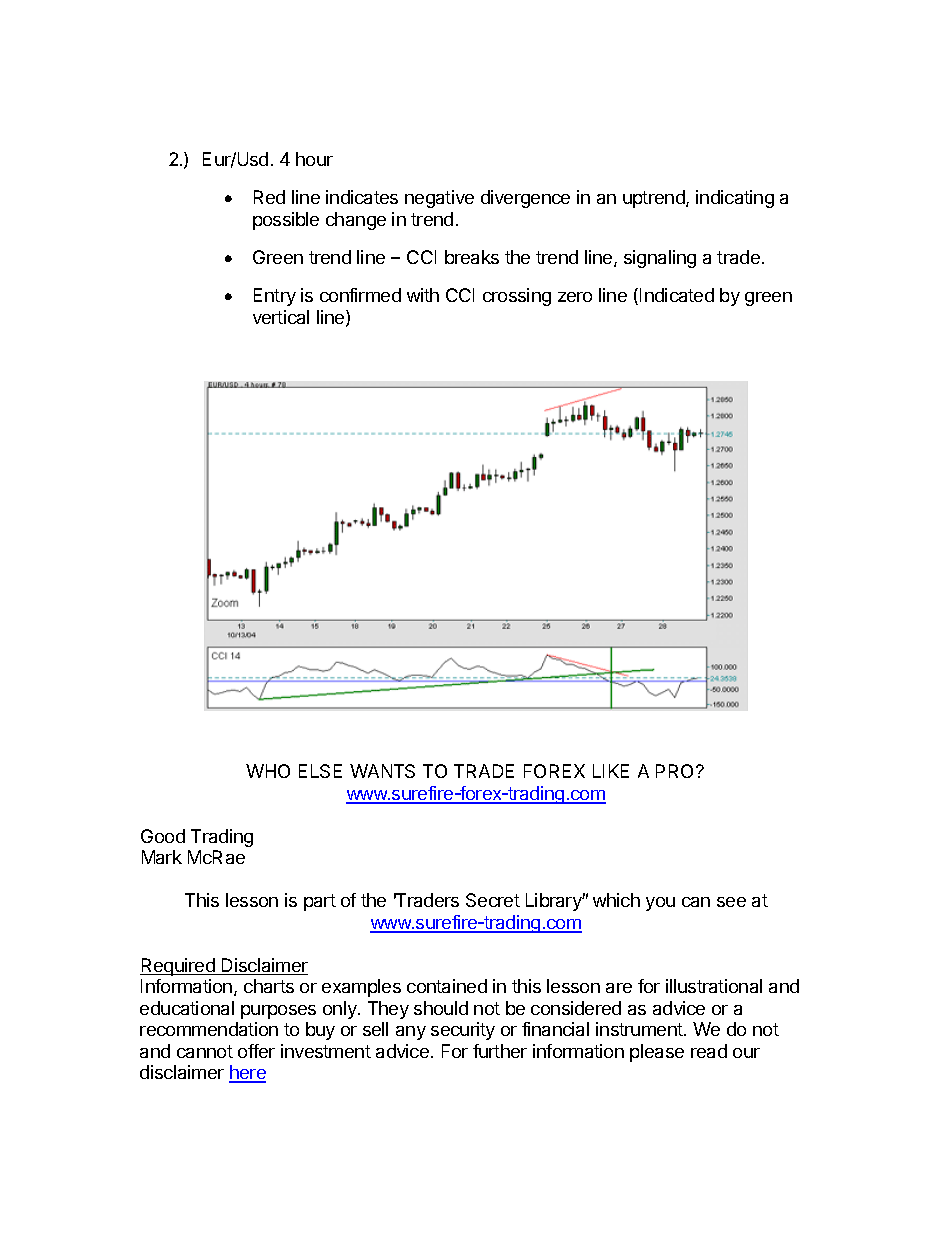  I want to click on negative, so click(439, 199).
